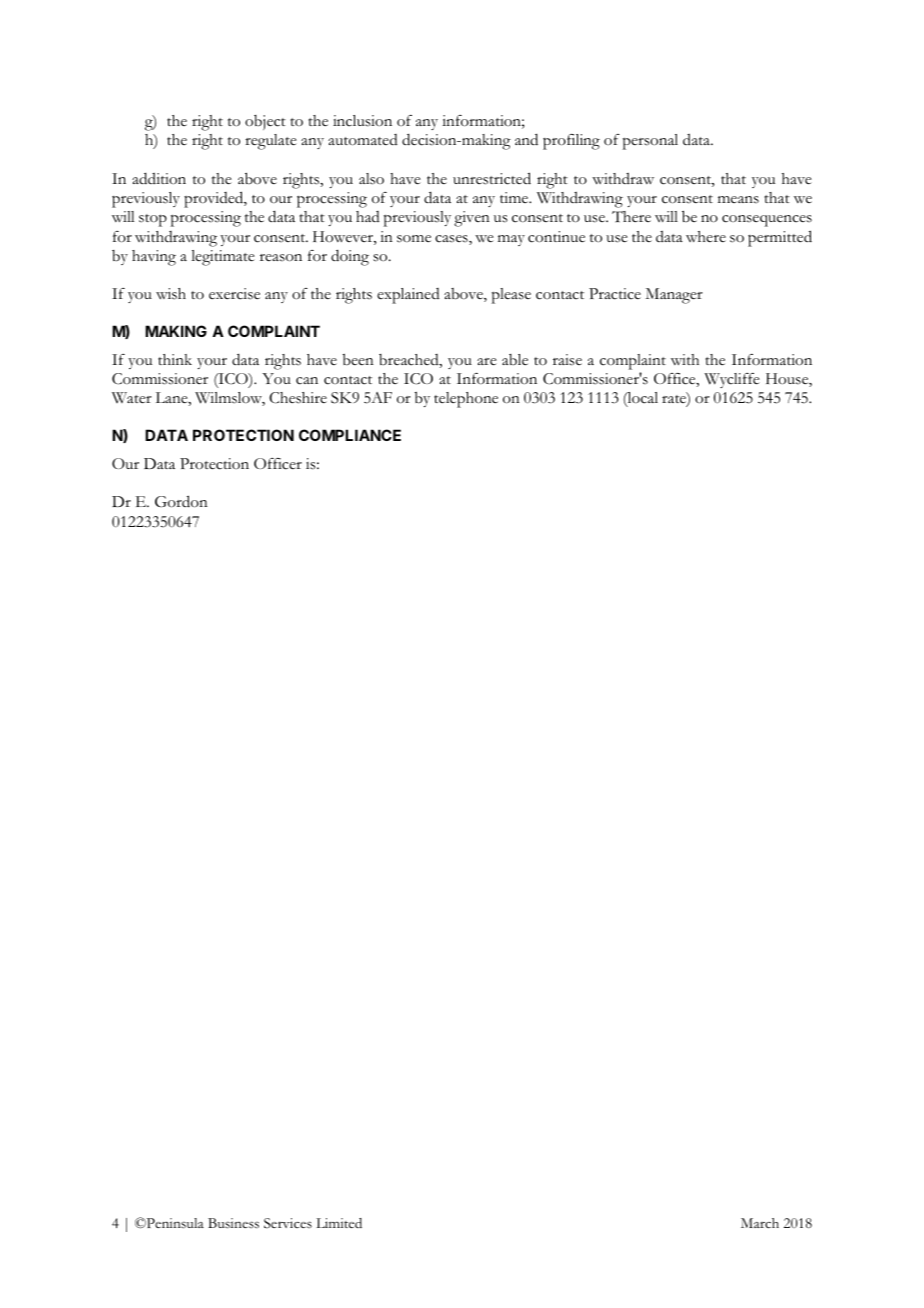 Image resolution: width=924 pixels, height=1308 pixels. I want to click on addition, so click(159, 178).
